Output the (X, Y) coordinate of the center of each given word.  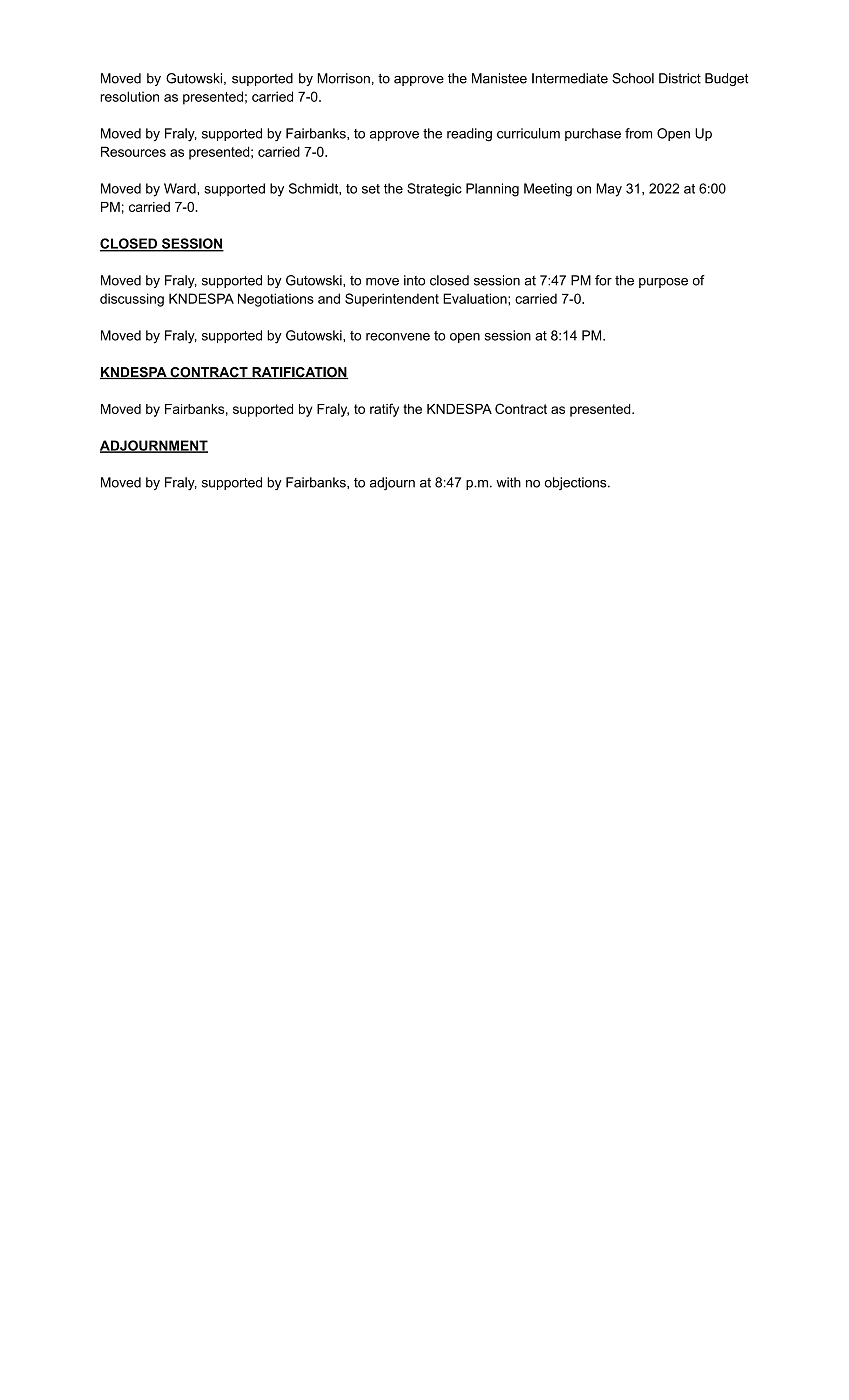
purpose (663, 283)
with (508, 482)
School (633, 78)
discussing (132, 300)
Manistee (499, 78)
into (414, 280)
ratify (384, 410)
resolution (129, 96)
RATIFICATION (299, 373)
